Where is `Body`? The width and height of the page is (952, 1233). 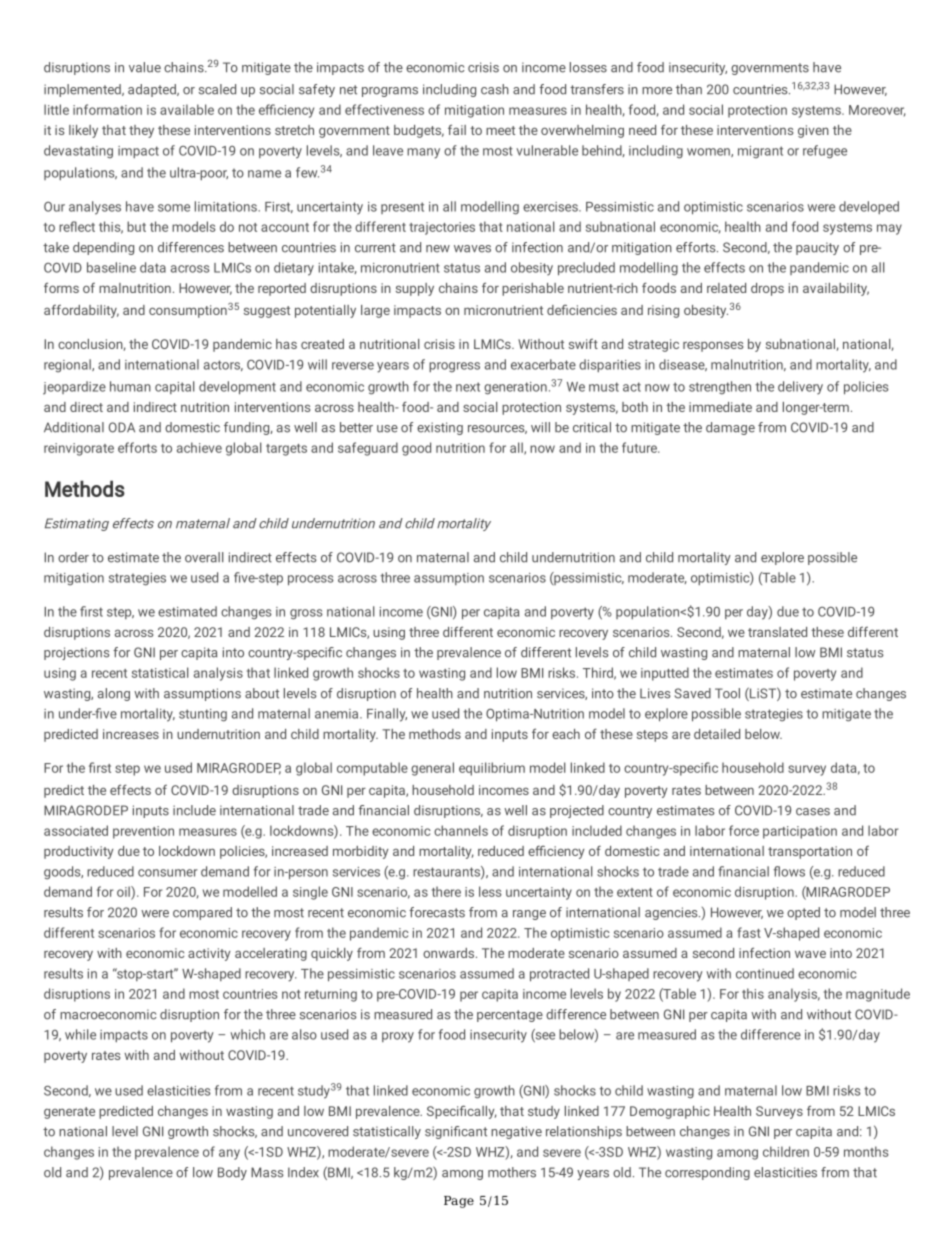 Body is located at coordinates (232, 1173).
